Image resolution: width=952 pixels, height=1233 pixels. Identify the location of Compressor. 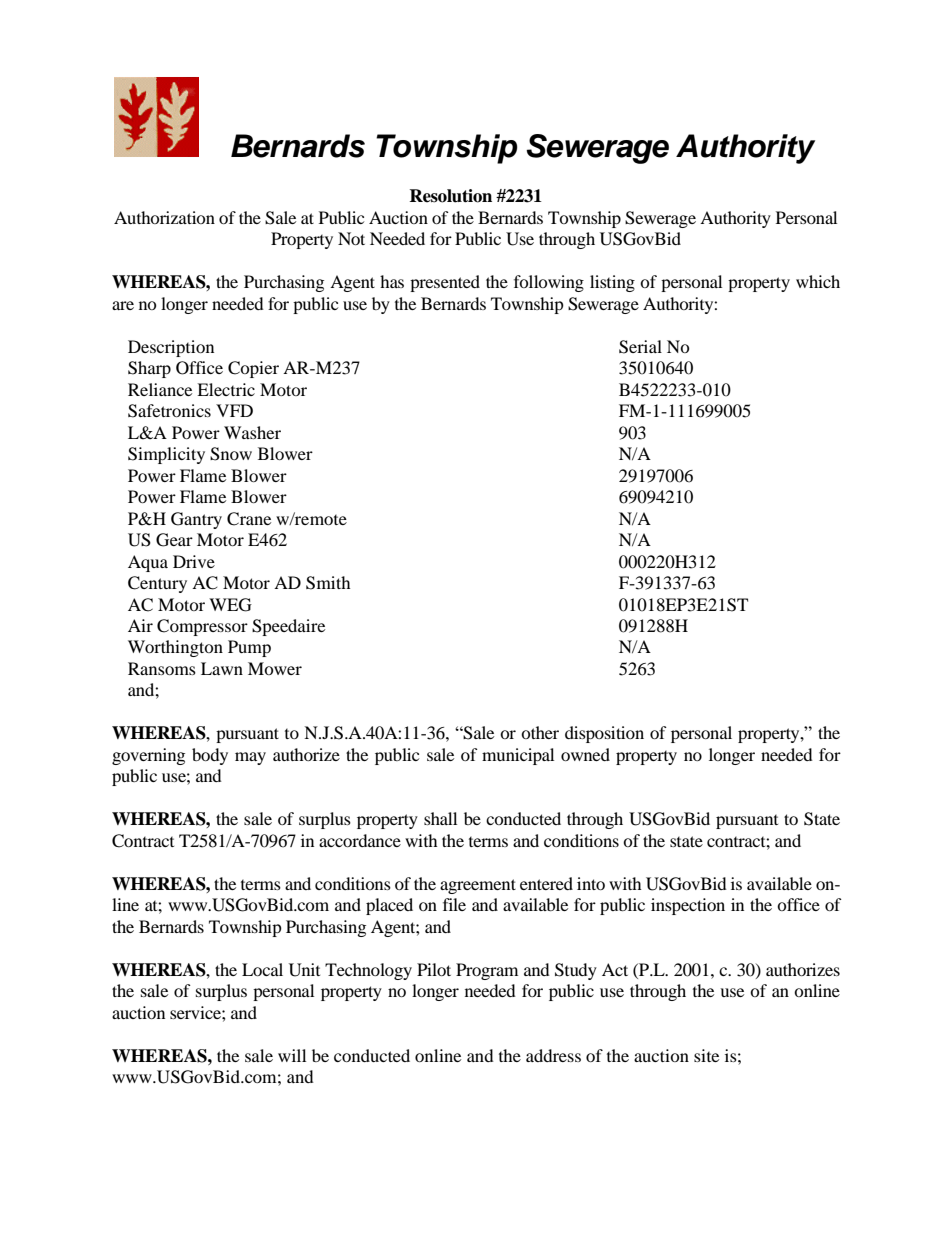
(202, 627).
